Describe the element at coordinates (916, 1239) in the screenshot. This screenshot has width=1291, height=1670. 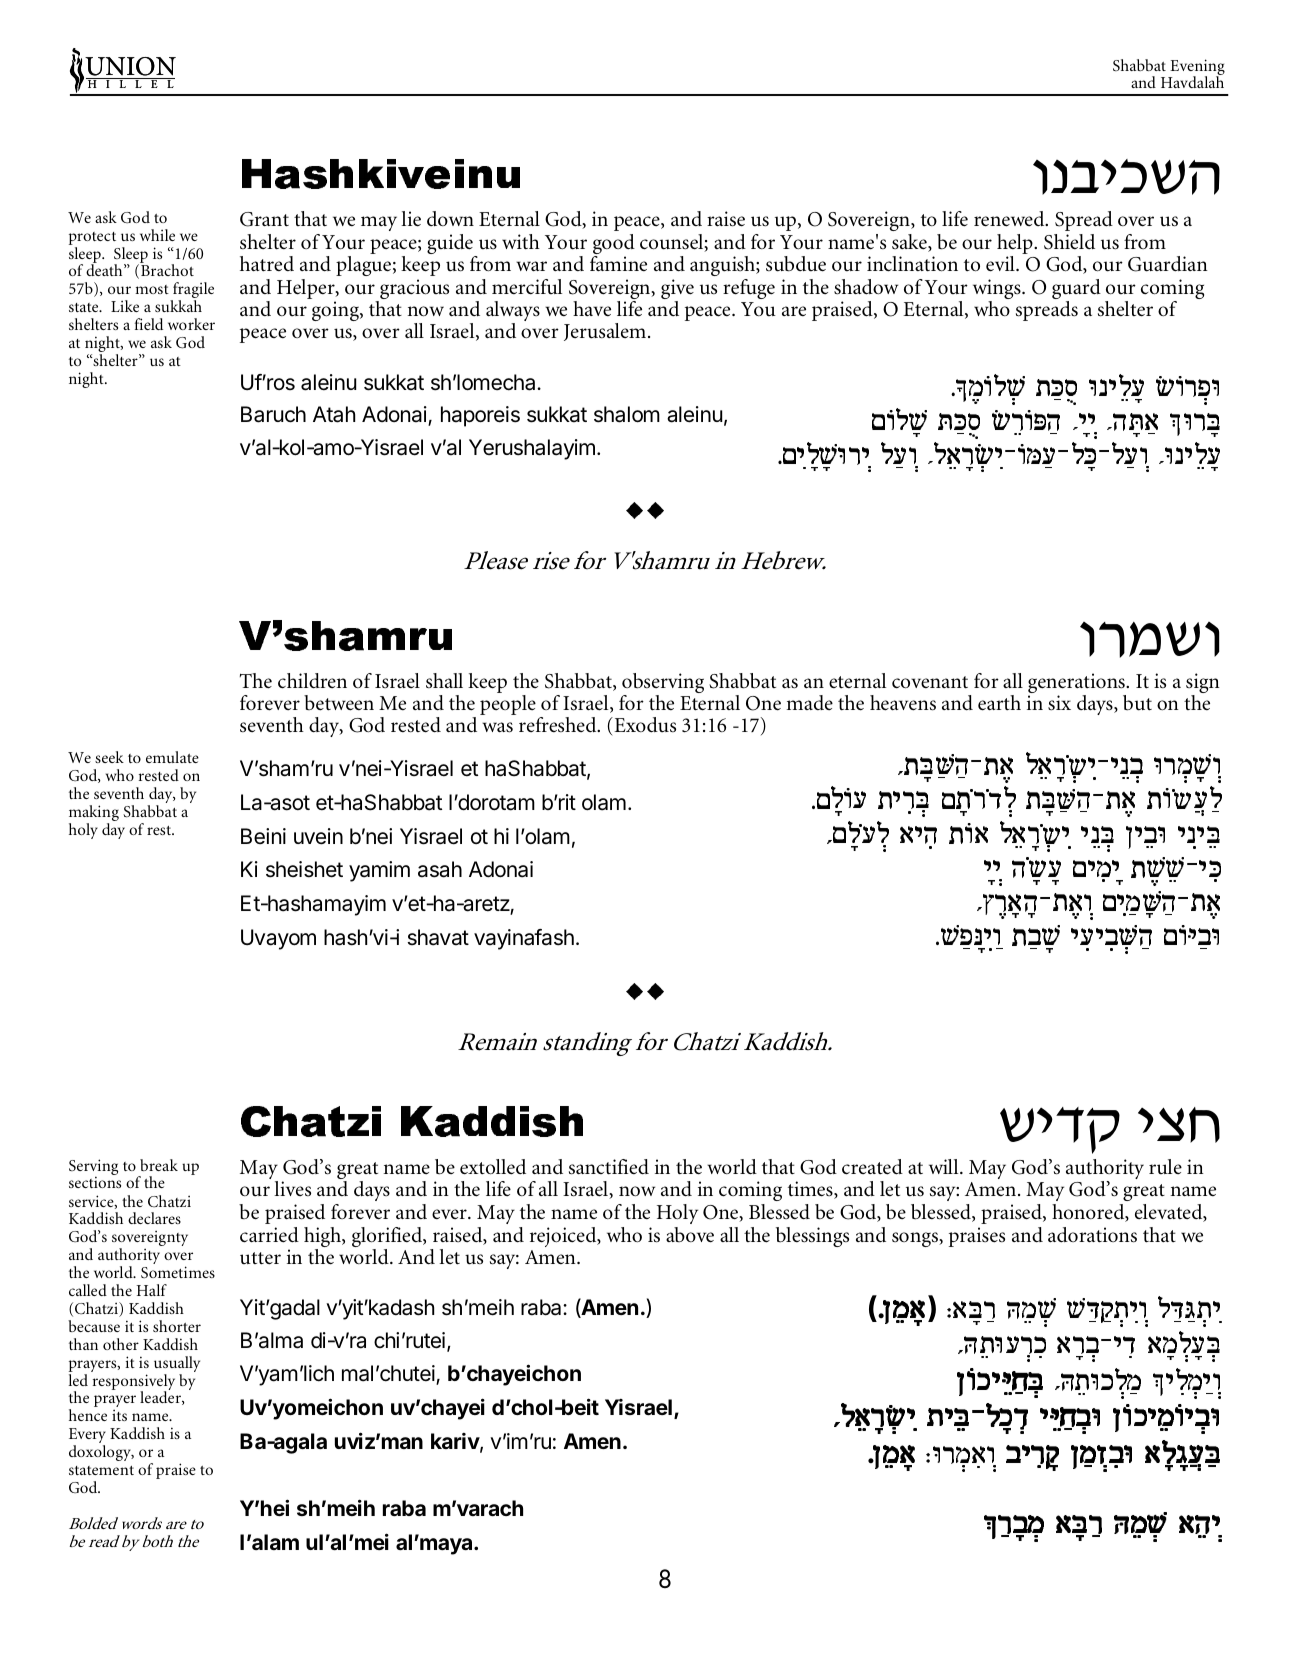
I see `songs` at that location.
